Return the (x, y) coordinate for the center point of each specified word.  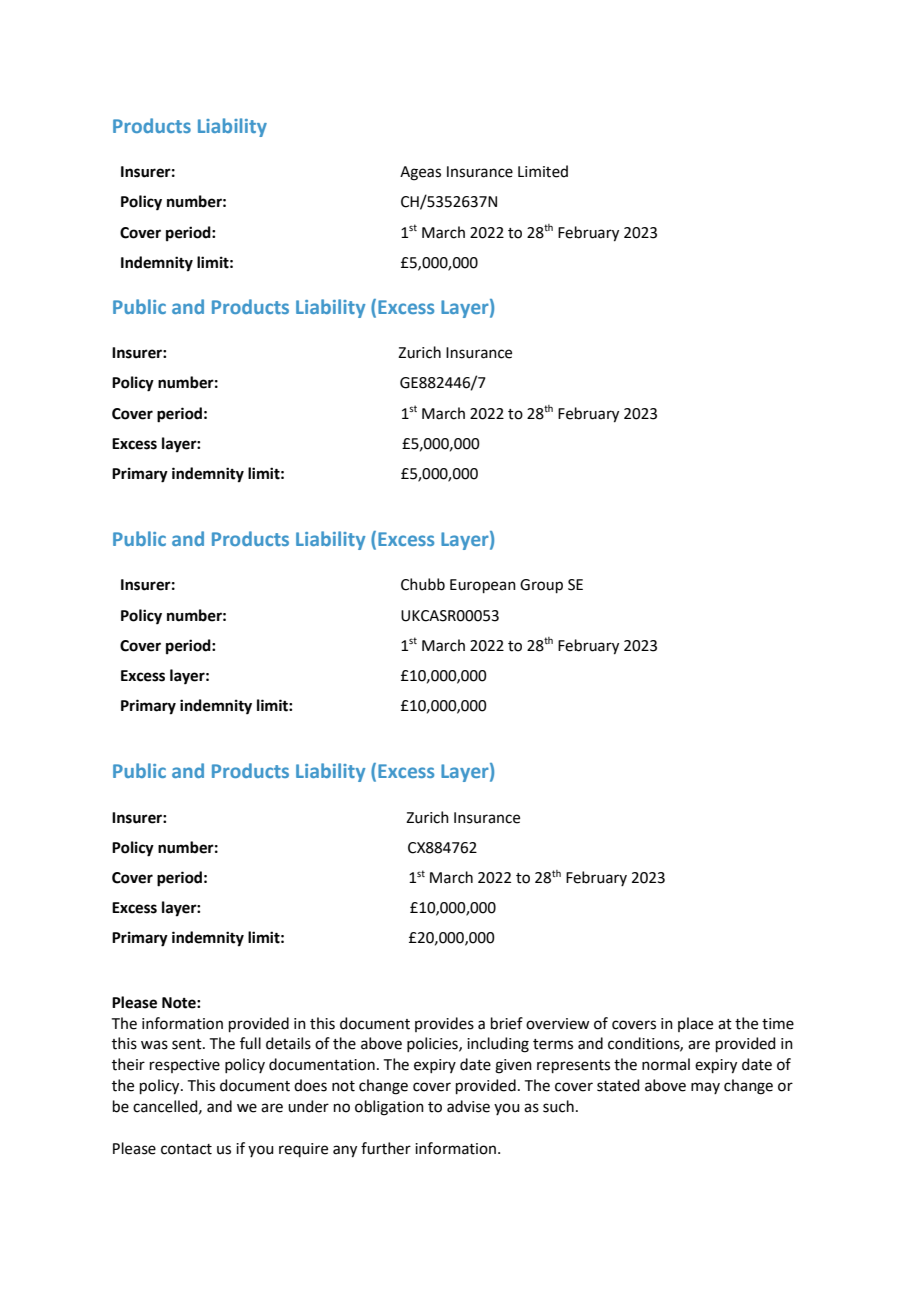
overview (557, 1024)
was (154, 1045)
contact (186, 1149)
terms (553, 1044)
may (705, 1088)
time (778, 1024)
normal (666, 1064)
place (695, 1024)
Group (541, 586)
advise (468, 1106)
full (250, 1043)
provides (444, 1024)
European (483, 586)
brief (507, 1023)
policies (433, 1044)
